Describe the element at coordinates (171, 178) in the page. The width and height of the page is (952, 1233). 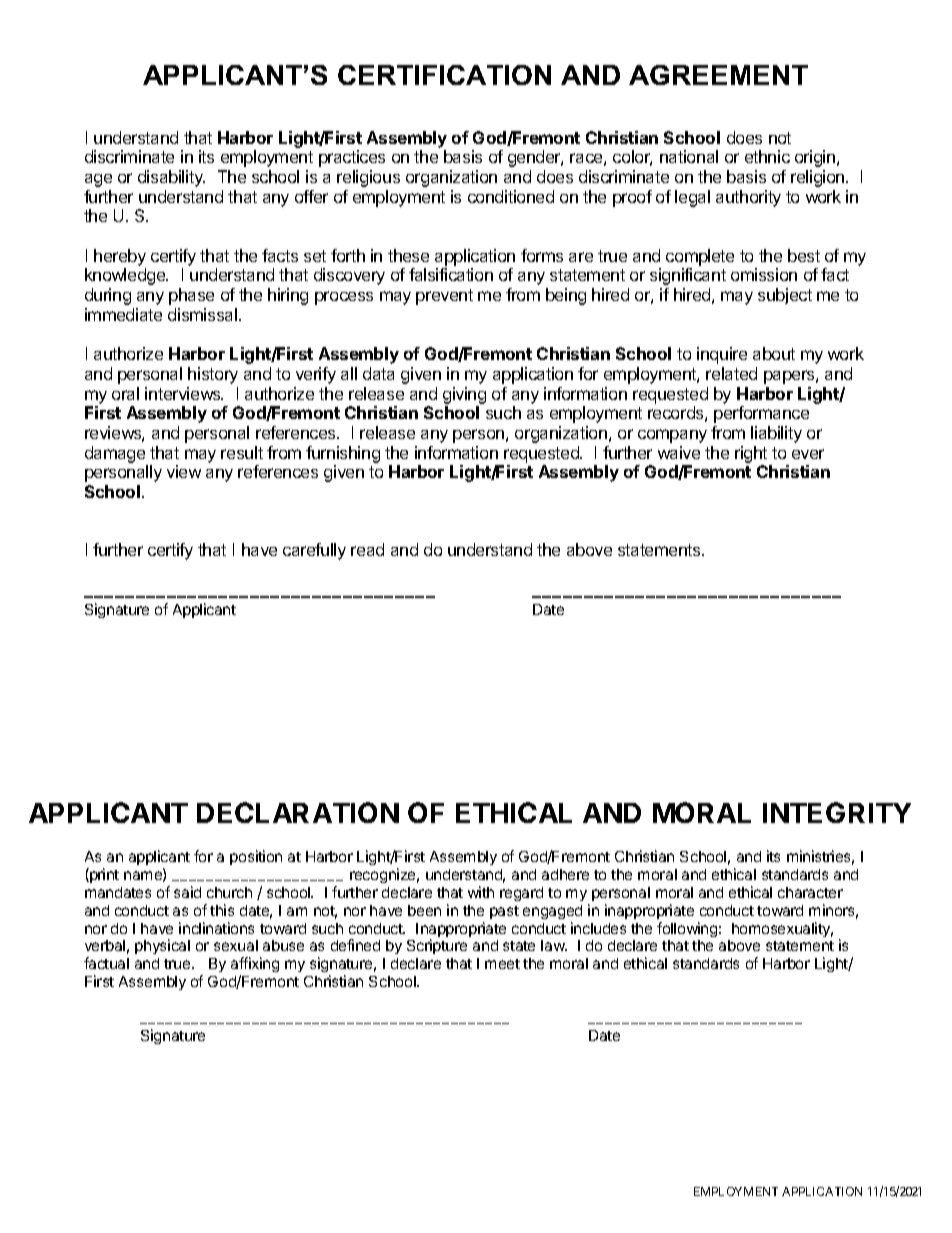
I see `disability` at that location.
